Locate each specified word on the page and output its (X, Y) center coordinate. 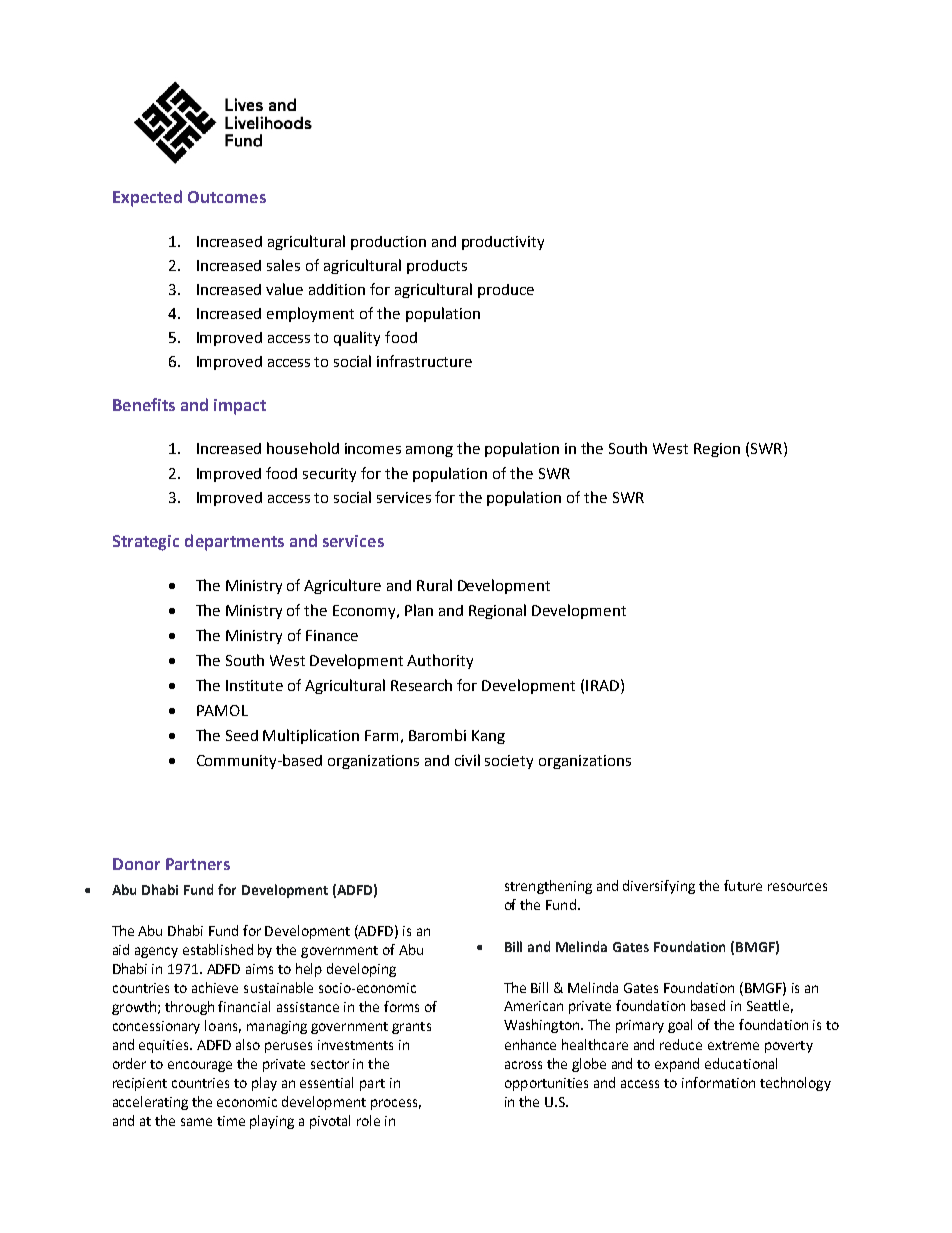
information (718, 1082)
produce (506, 291)
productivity (503, 243)
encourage (200, 1066)
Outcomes (227, 197)
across (523, 1065)
